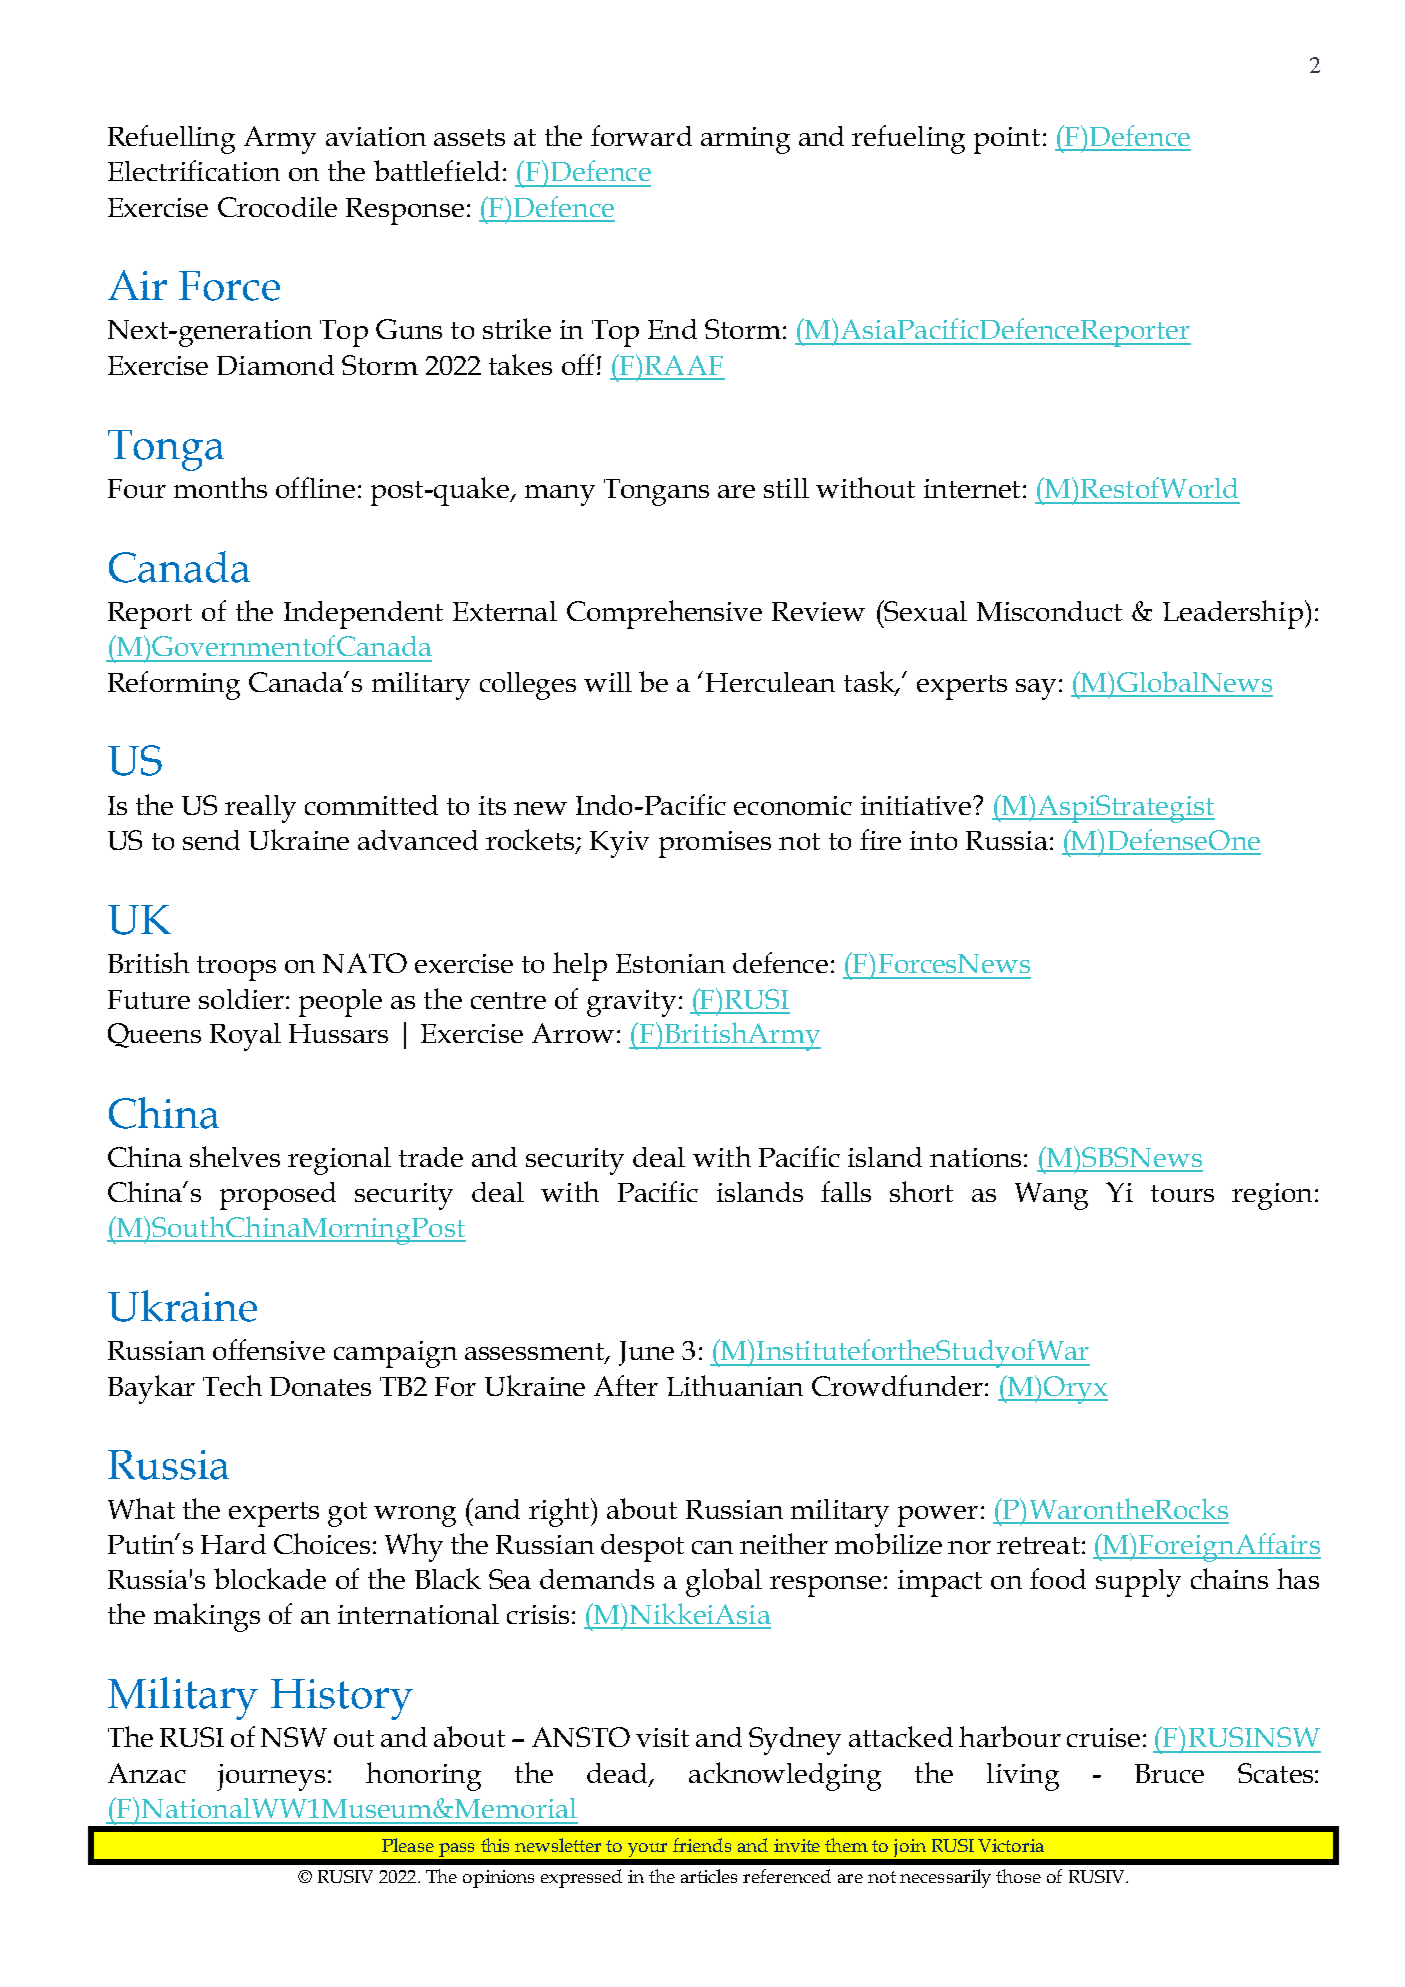  I want to click on really, so click(260, 809).
